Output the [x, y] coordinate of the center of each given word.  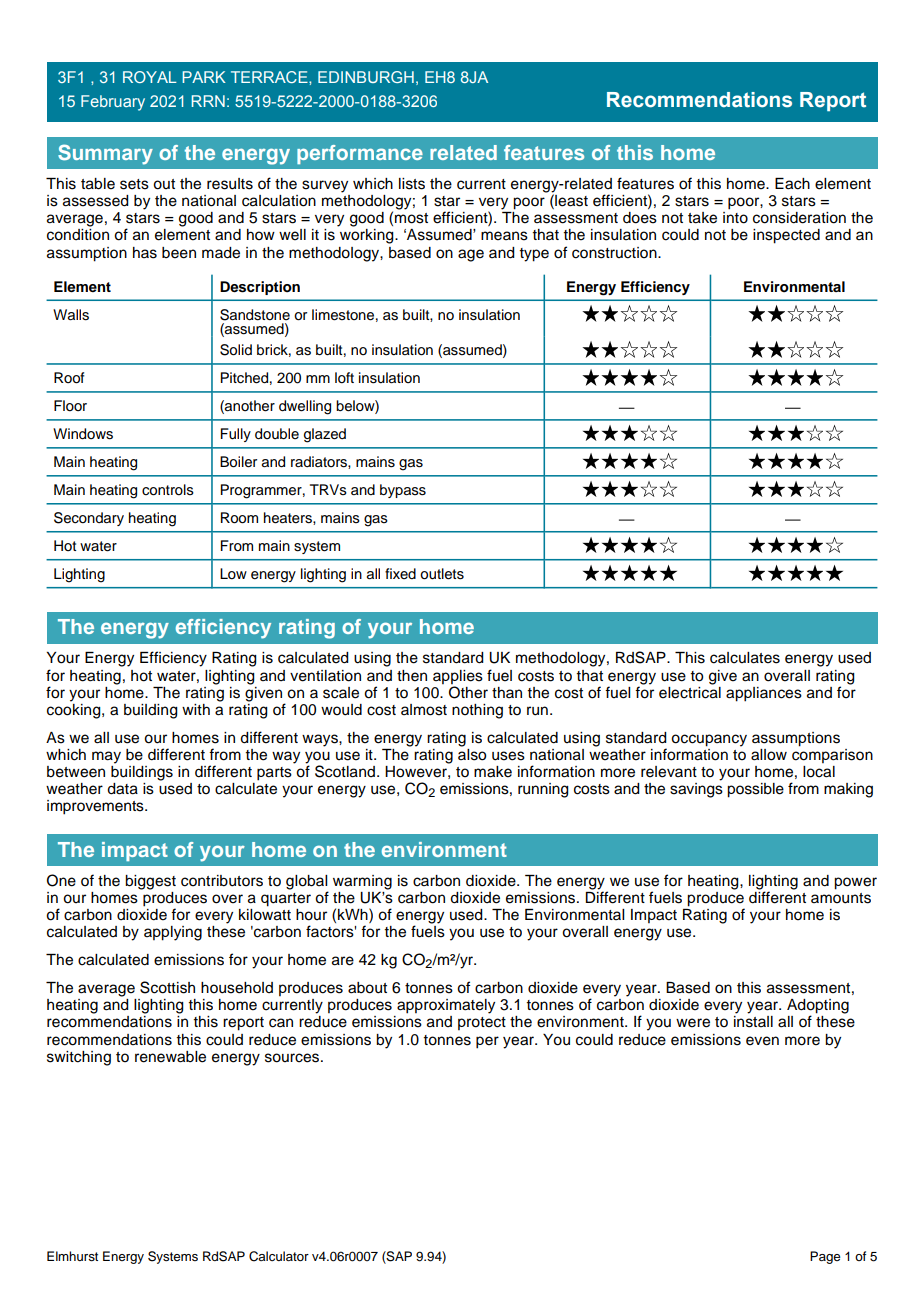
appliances [764, 694]
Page [825, 1257]
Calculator [279, 1256]
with [196, 709]
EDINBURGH [366, 77]
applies [458, 677]
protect [482, 1023]
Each [792, 184]
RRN [208, 101]
